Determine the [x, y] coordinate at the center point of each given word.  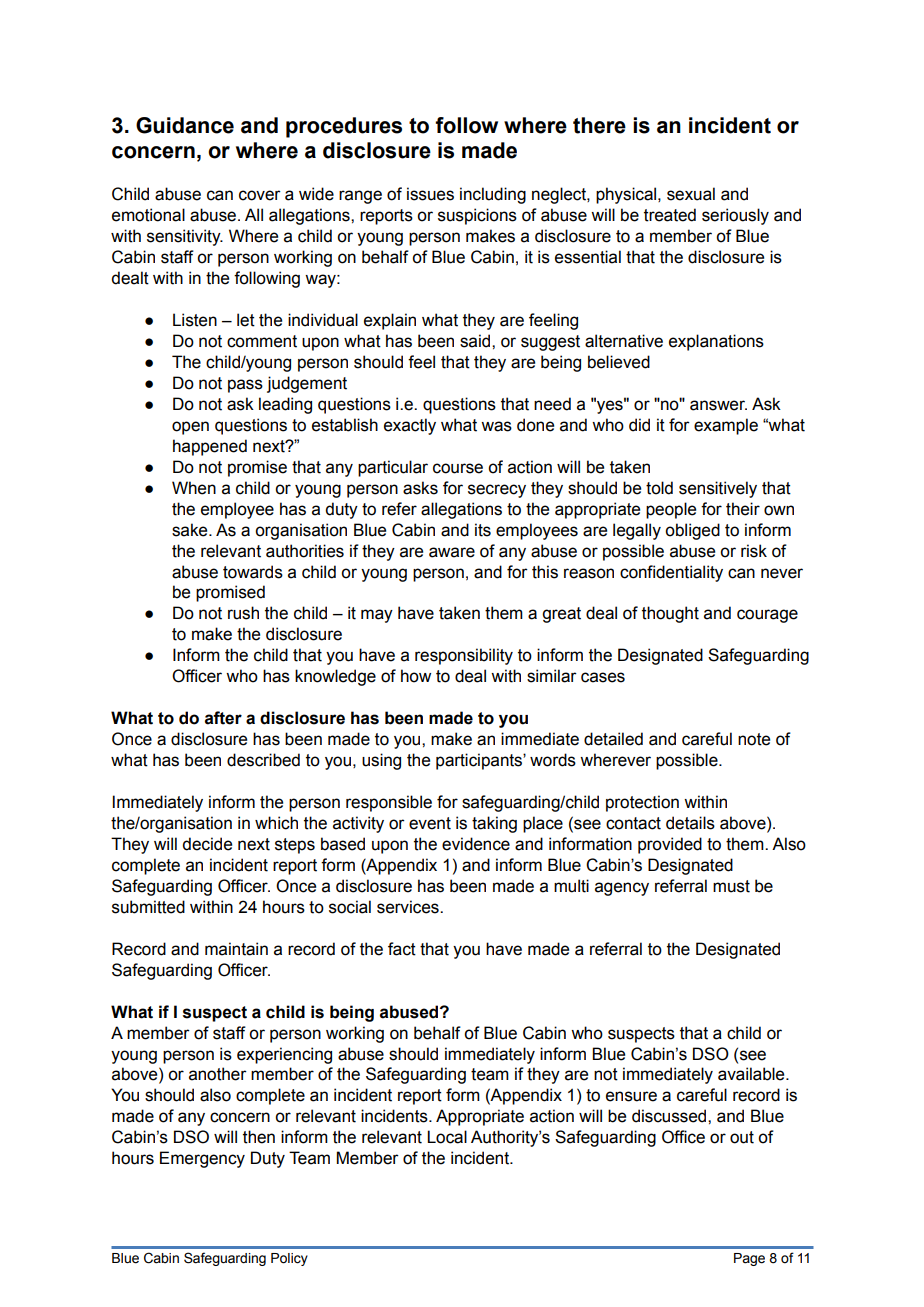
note [754, 739]
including [493, 195]
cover [260, 195]
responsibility [464, 656]
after [223, 718]
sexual [691, 194]
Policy [289, 1259]
